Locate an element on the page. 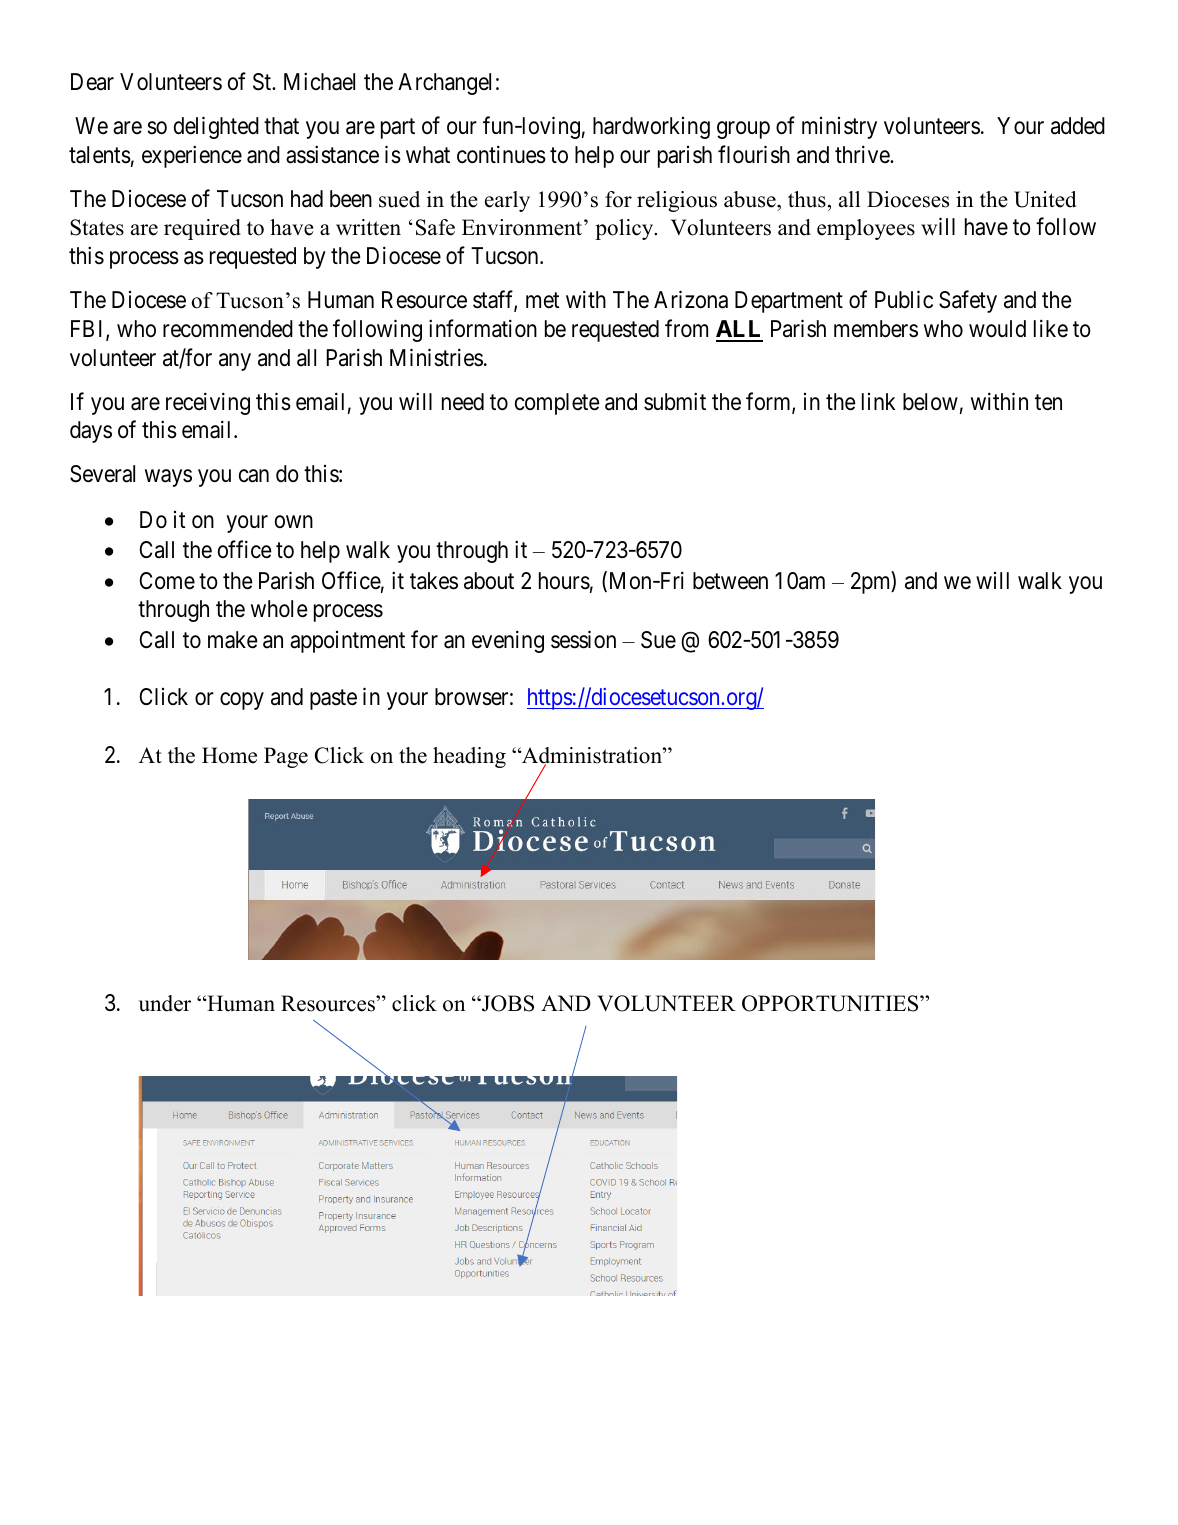 Image resolution: width=1178 pixels, height=1525 pixels. Public is located at coordinates (904, 299).
